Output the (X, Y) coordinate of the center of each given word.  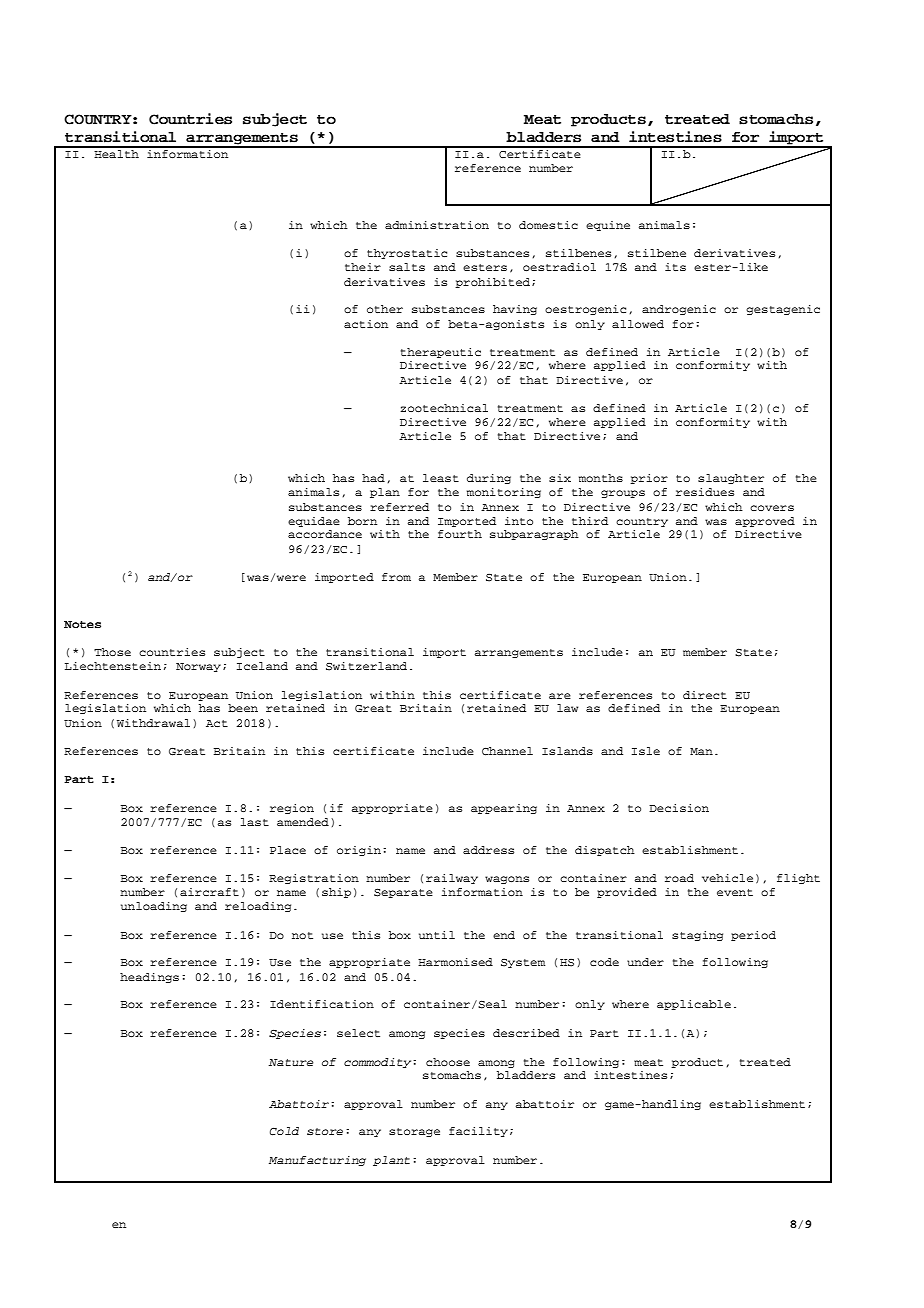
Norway (198, 667)
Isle (646, 751)
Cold (284, 1131)
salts (407, 267)
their (363, 267)
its (675, 267)
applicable (694, 1005)
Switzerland (366, 666)
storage (414, 1132)
